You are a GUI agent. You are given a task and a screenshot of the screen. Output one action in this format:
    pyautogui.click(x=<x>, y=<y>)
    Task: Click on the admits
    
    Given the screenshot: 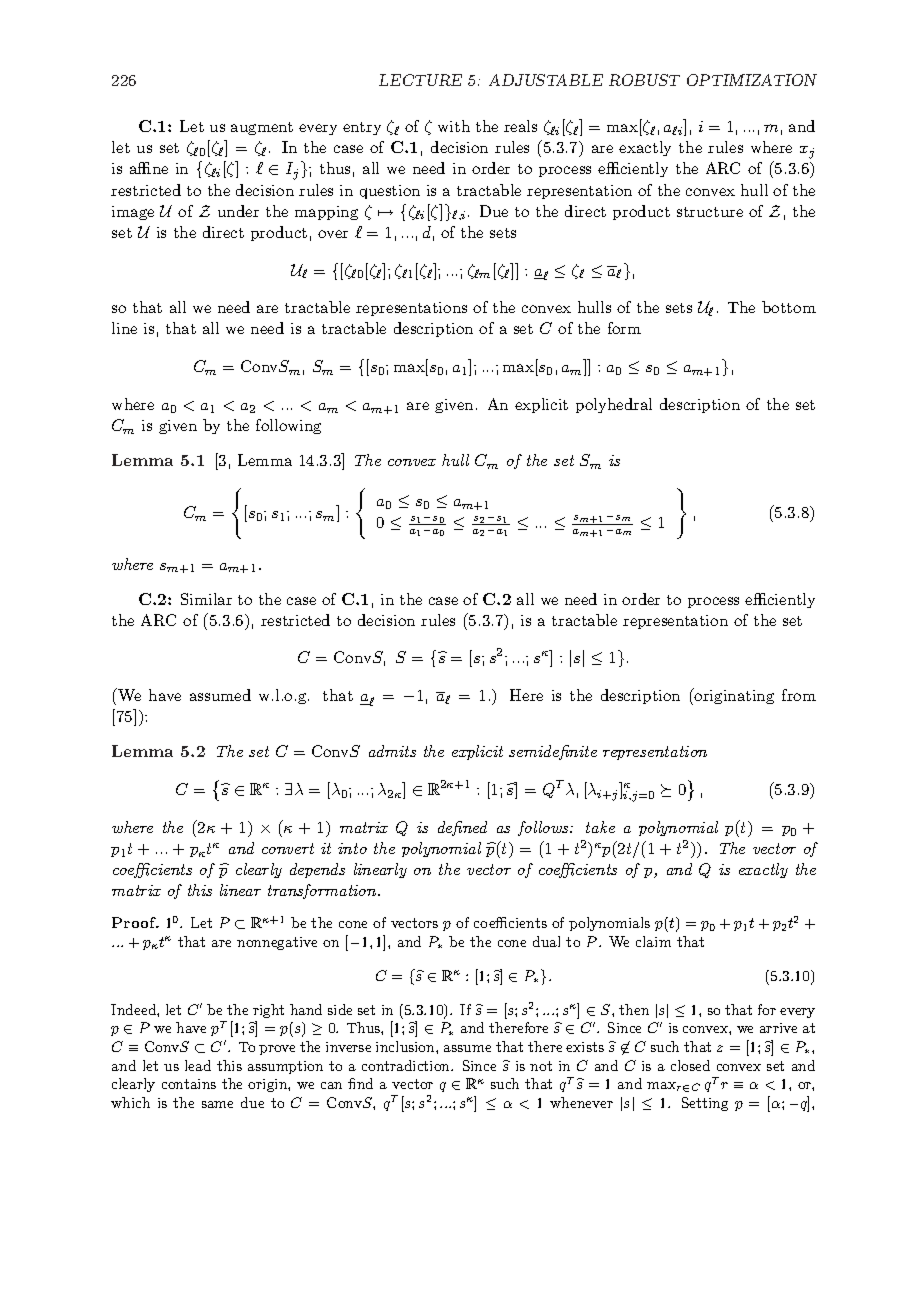 What is the action you would take?
    pyautogui.click(x=392, y=751)
